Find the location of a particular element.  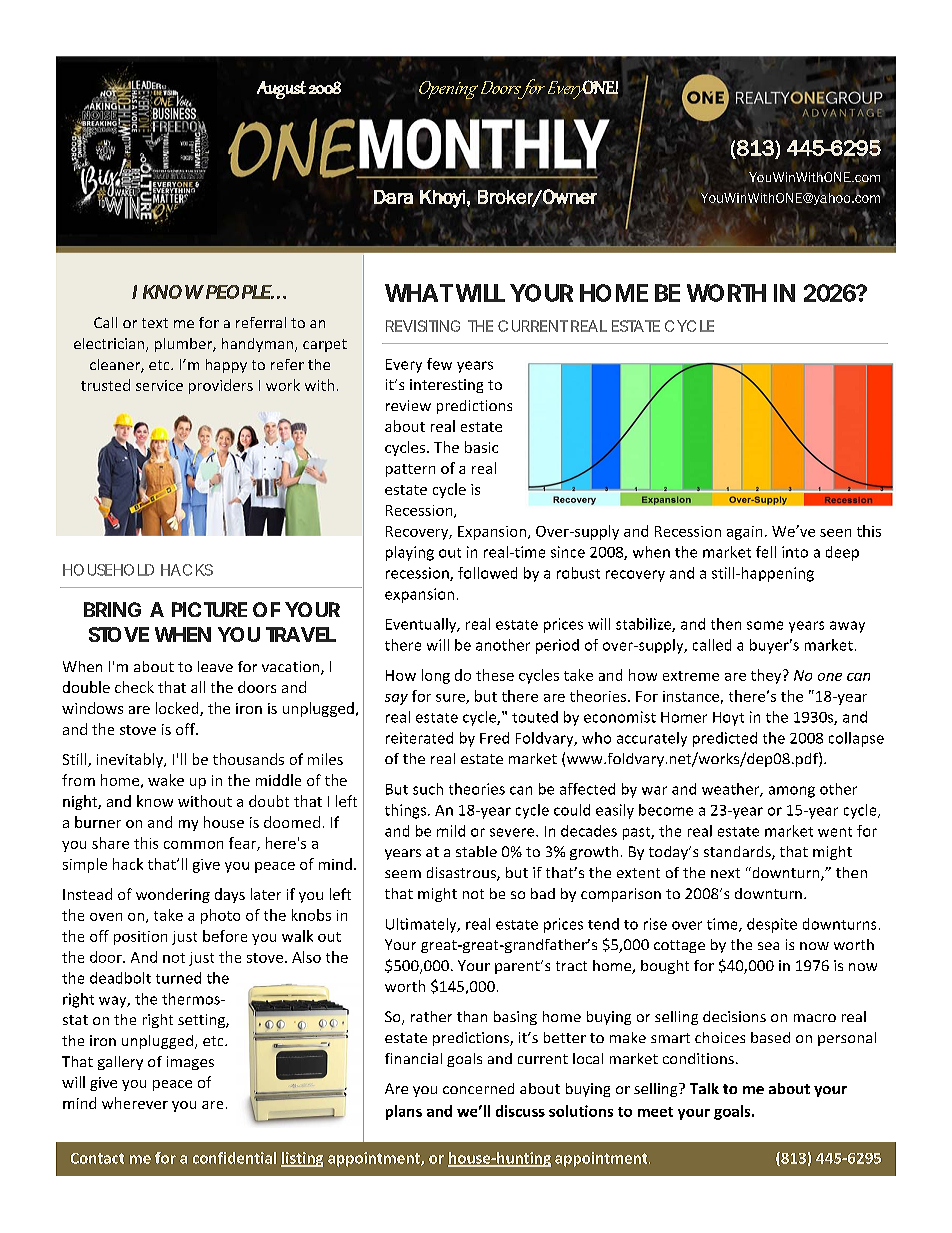

confidential is located at coordinates (234, 1158).
